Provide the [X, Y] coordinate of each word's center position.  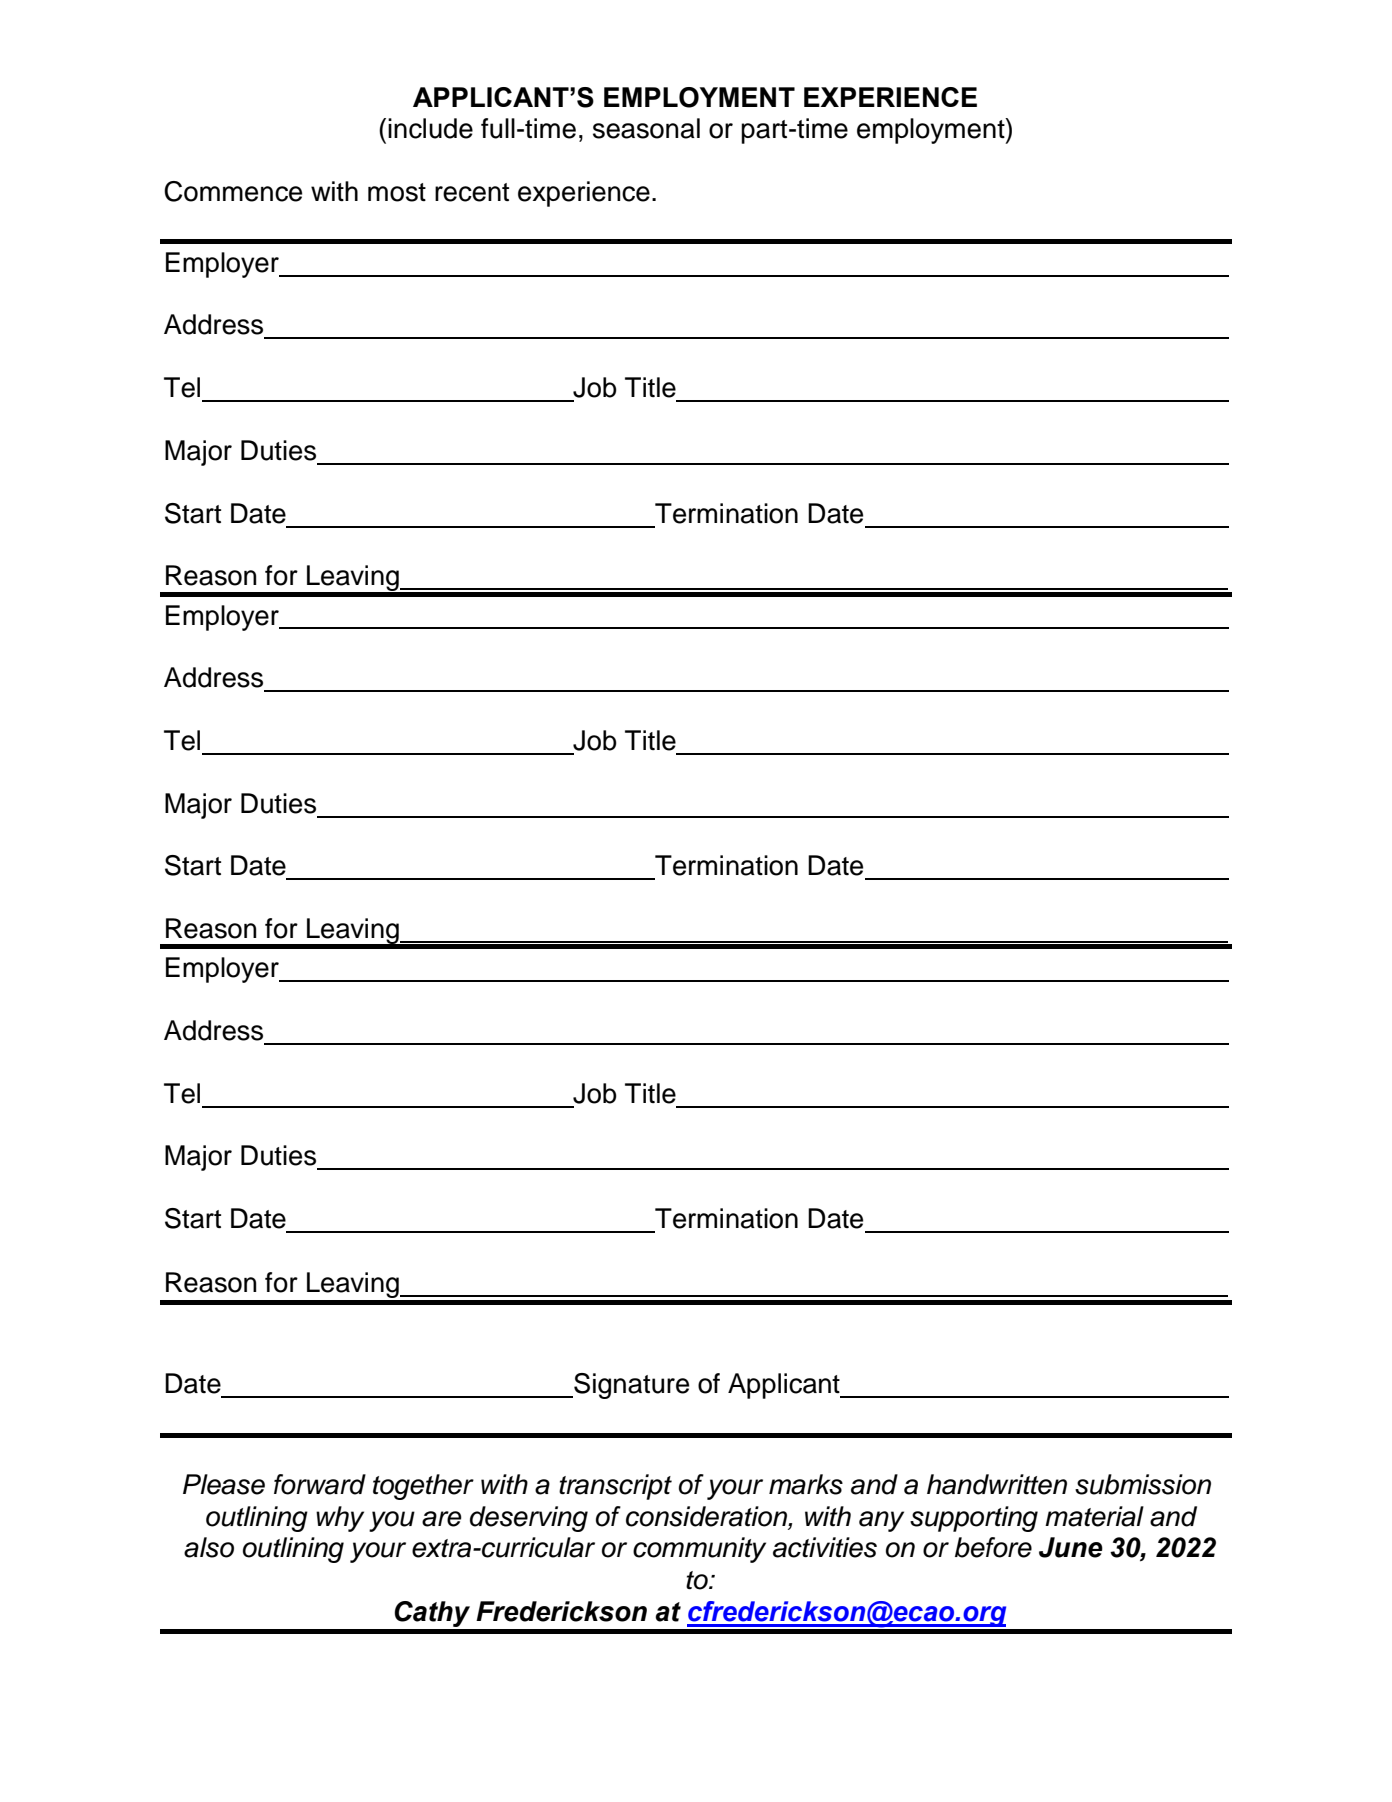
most [397, 192]
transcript [615, 1487]
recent [472, 192]
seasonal [646, 128]
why [340, 1519]
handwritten [997, 1484]
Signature [630, 1386]
